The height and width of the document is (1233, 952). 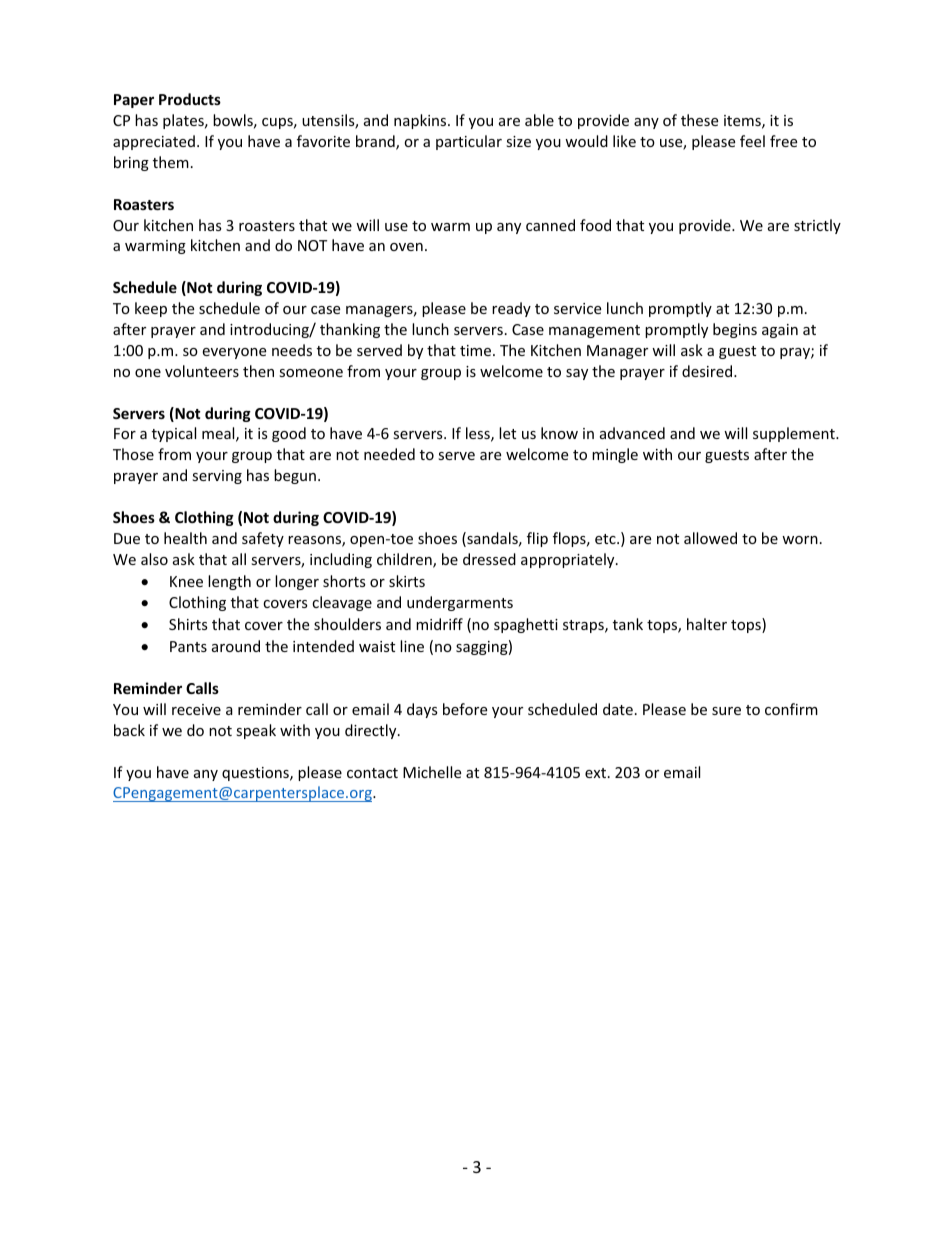 I want to click on Products, so click(x=190, y=99).
